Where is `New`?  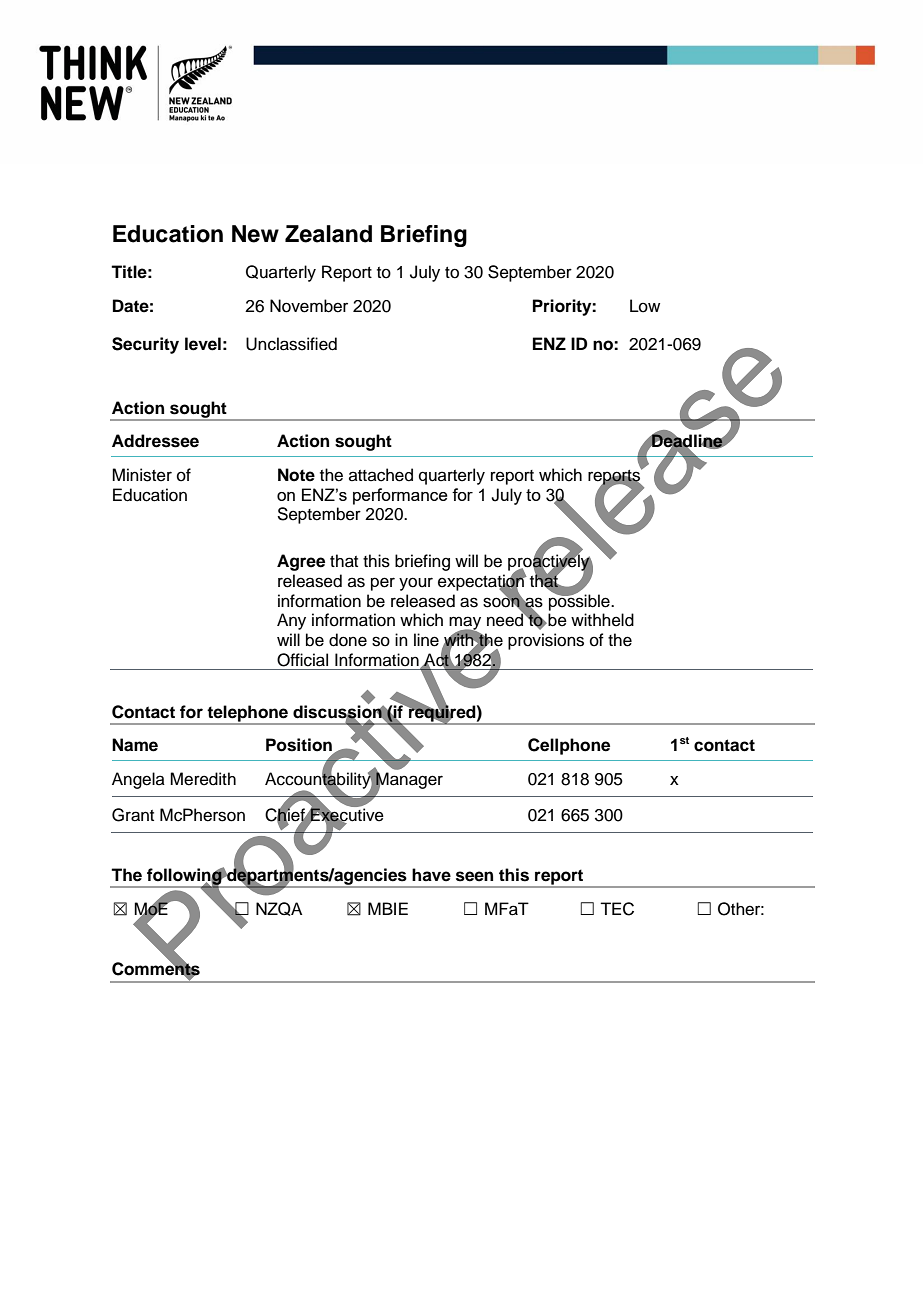
New is located at coordinates (255, 234).
